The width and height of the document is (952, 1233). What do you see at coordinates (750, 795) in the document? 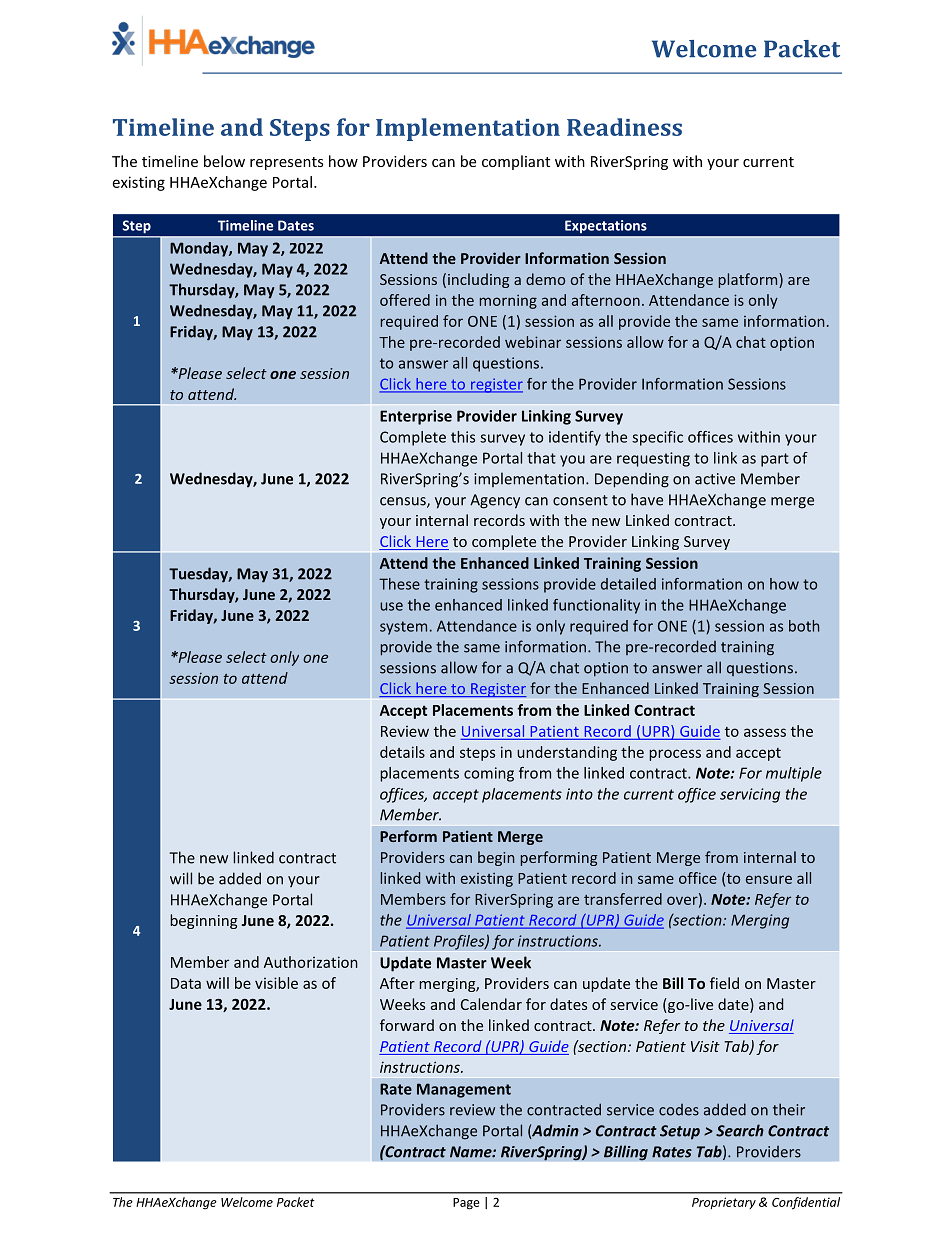
I see `servicing` at bounding box center [750, 795].
